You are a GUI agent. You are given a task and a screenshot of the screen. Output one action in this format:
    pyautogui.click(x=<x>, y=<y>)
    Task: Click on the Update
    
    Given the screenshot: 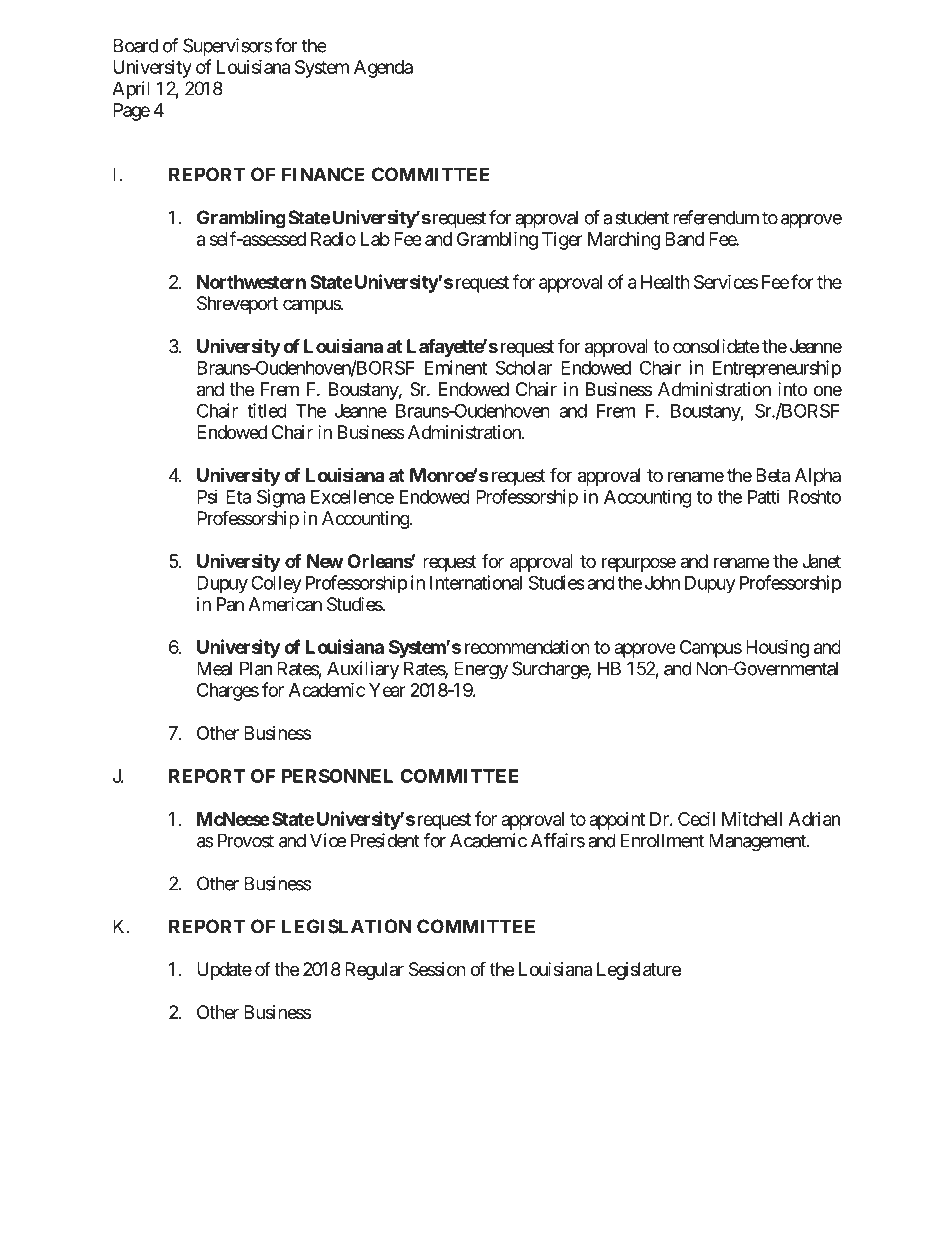 What is the action you would take?
    pyautogui.click(x=224, y=971)
